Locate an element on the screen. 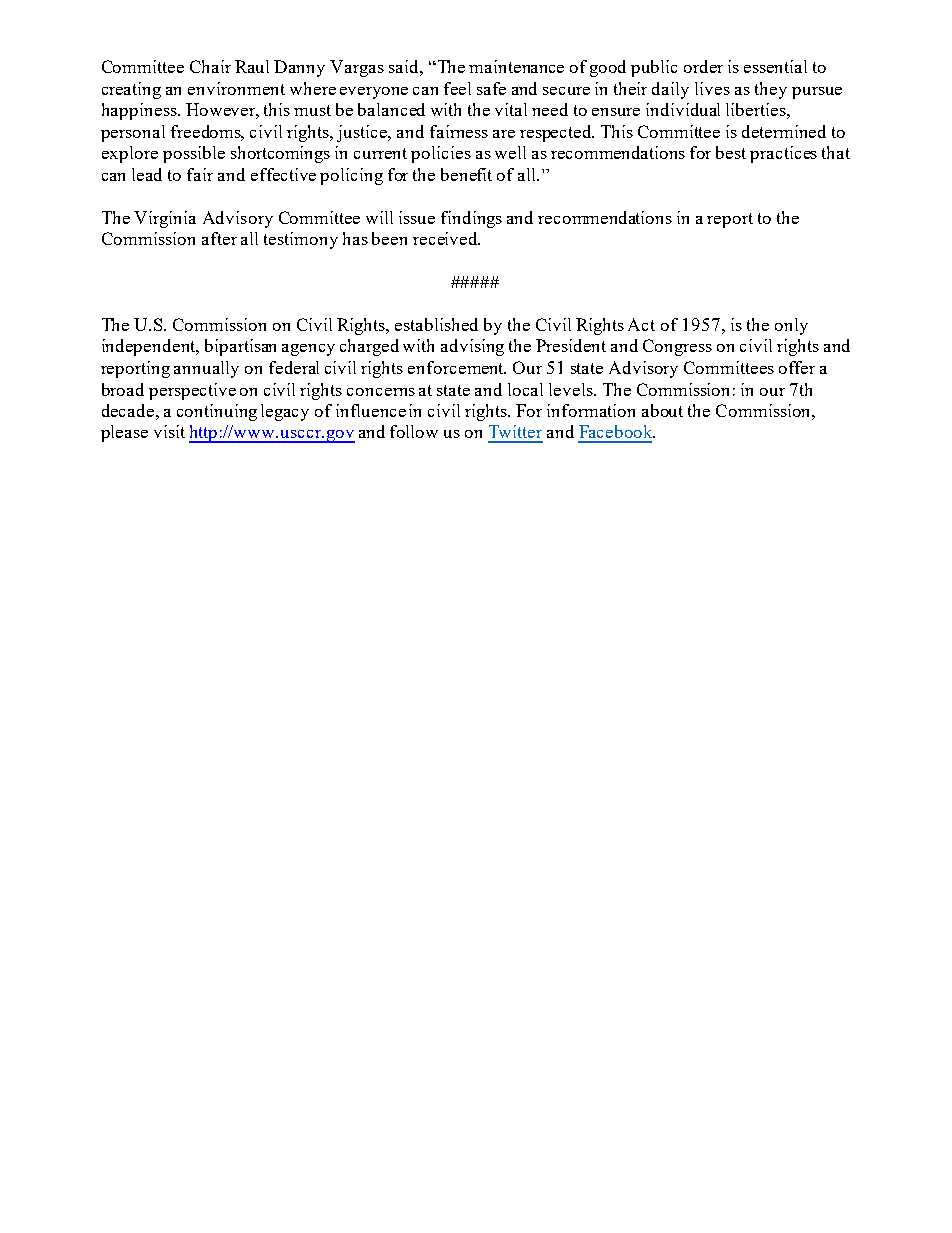 The height and width of the screenshot is (1233, 952). after is located at coordinates (219, 238).
